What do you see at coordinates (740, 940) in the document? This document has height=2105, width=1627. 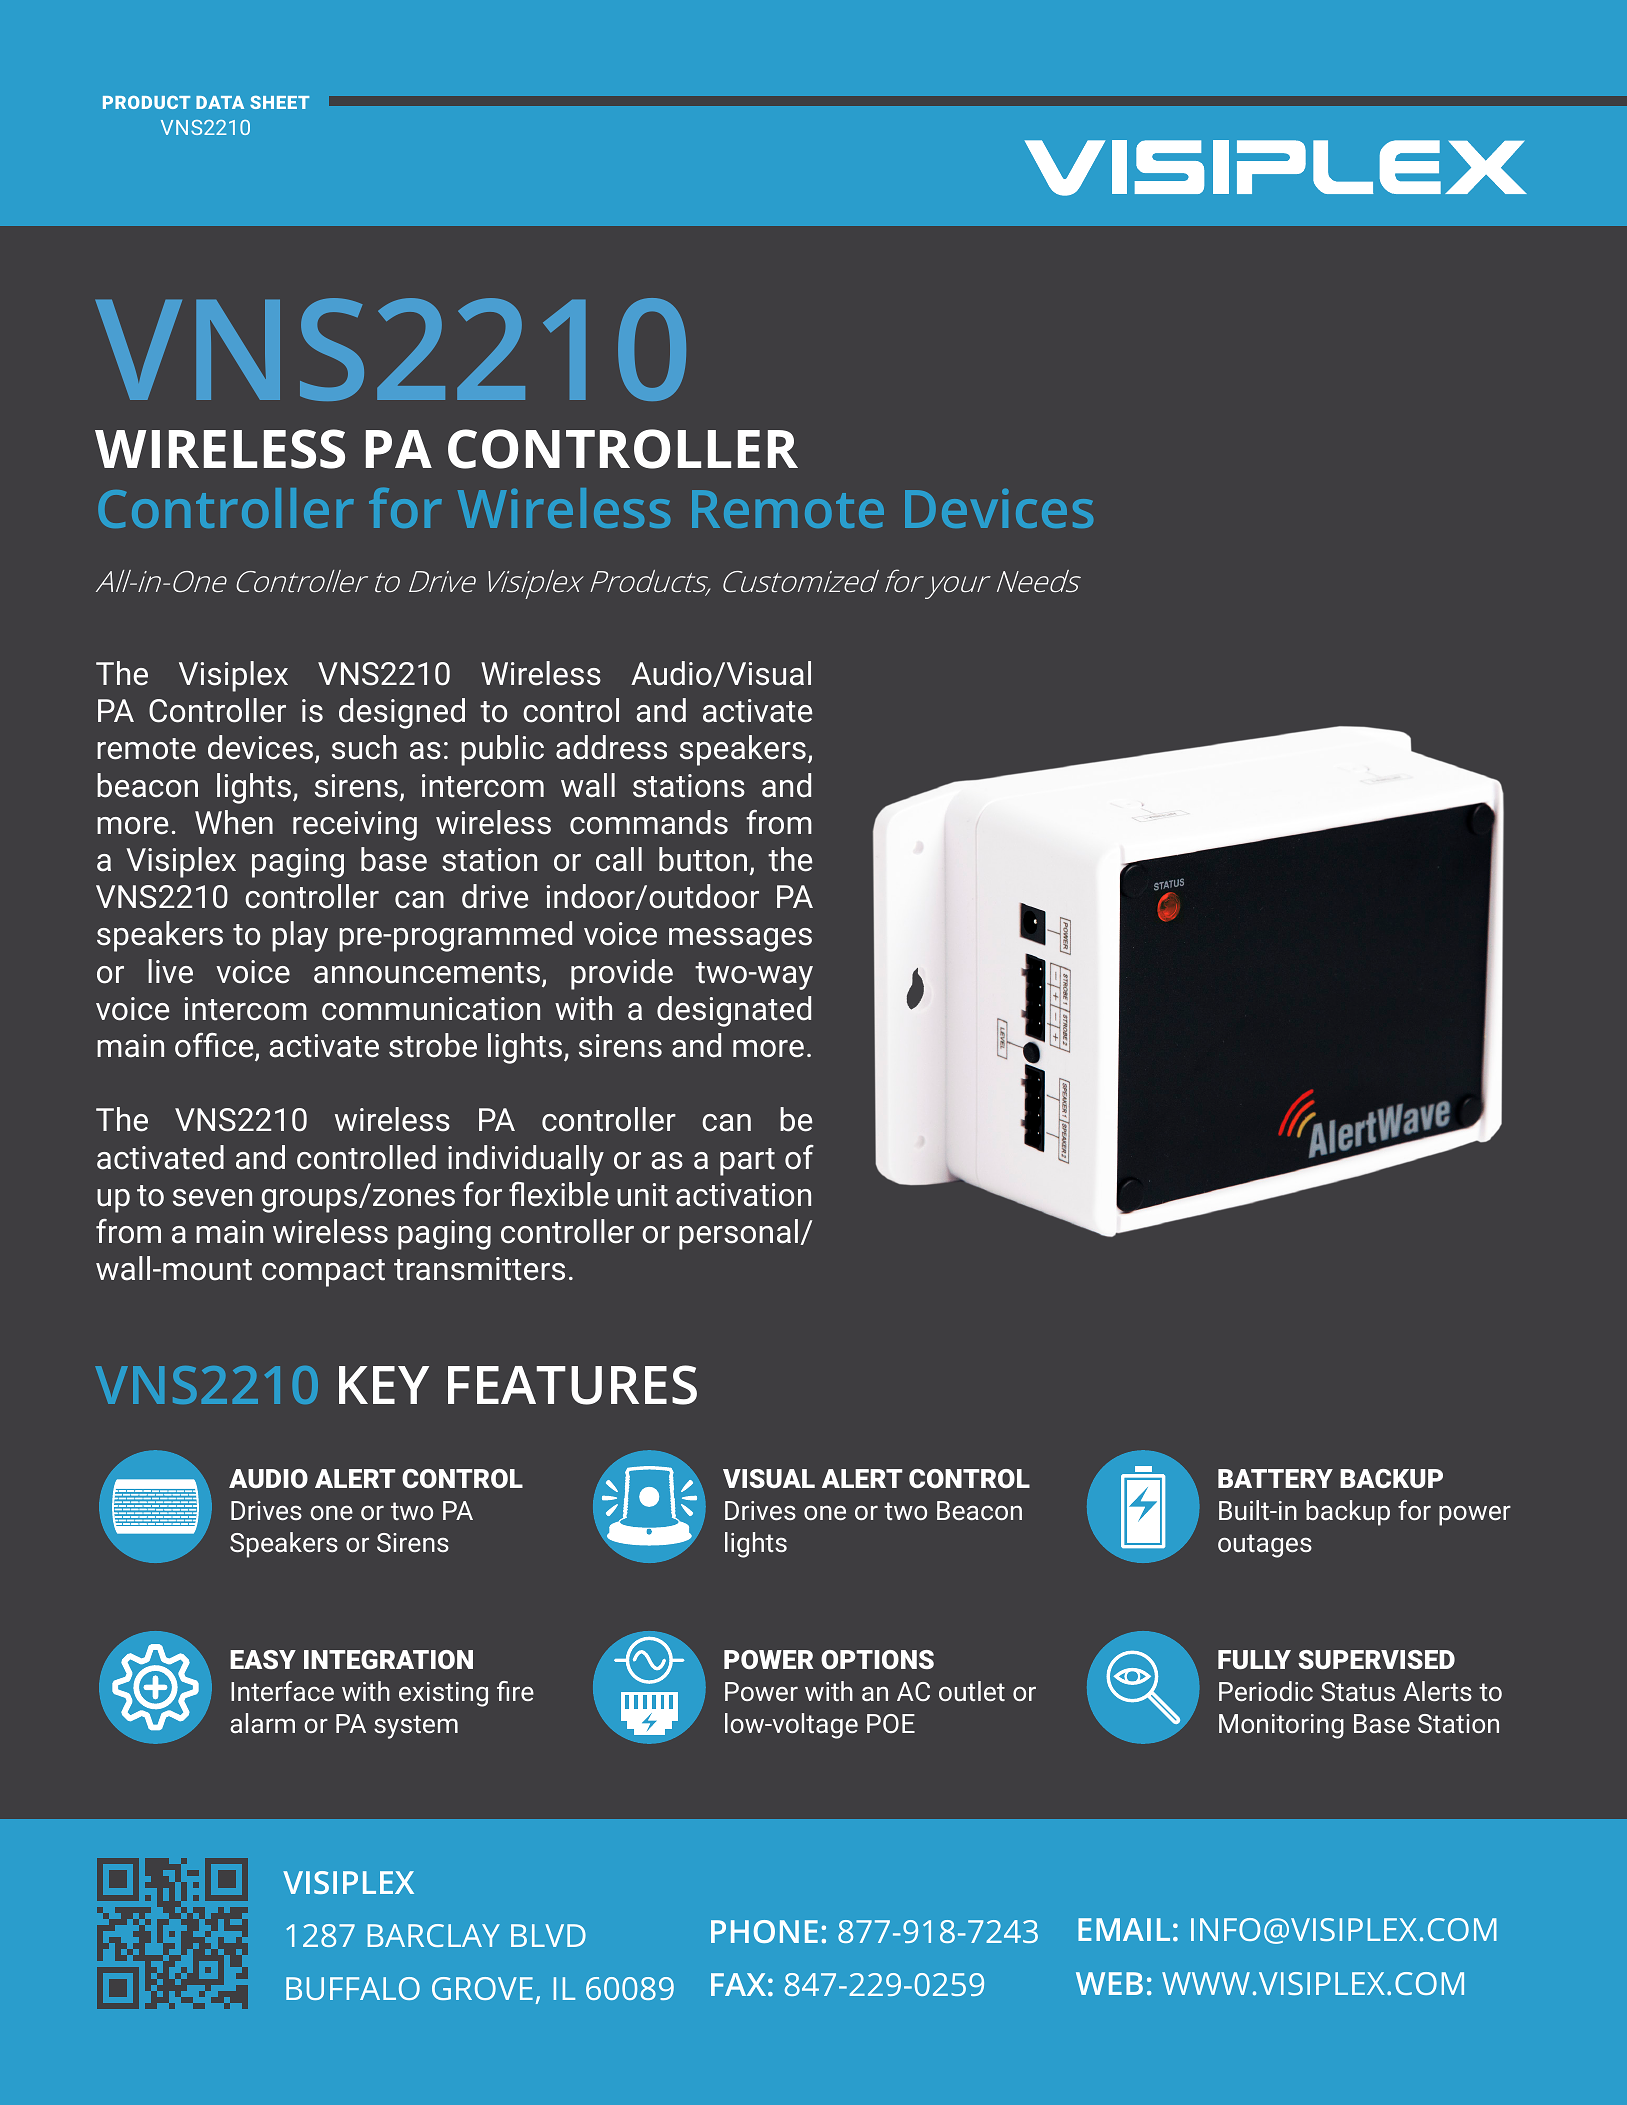 I see `messages` at bounding box center [740, 940].
